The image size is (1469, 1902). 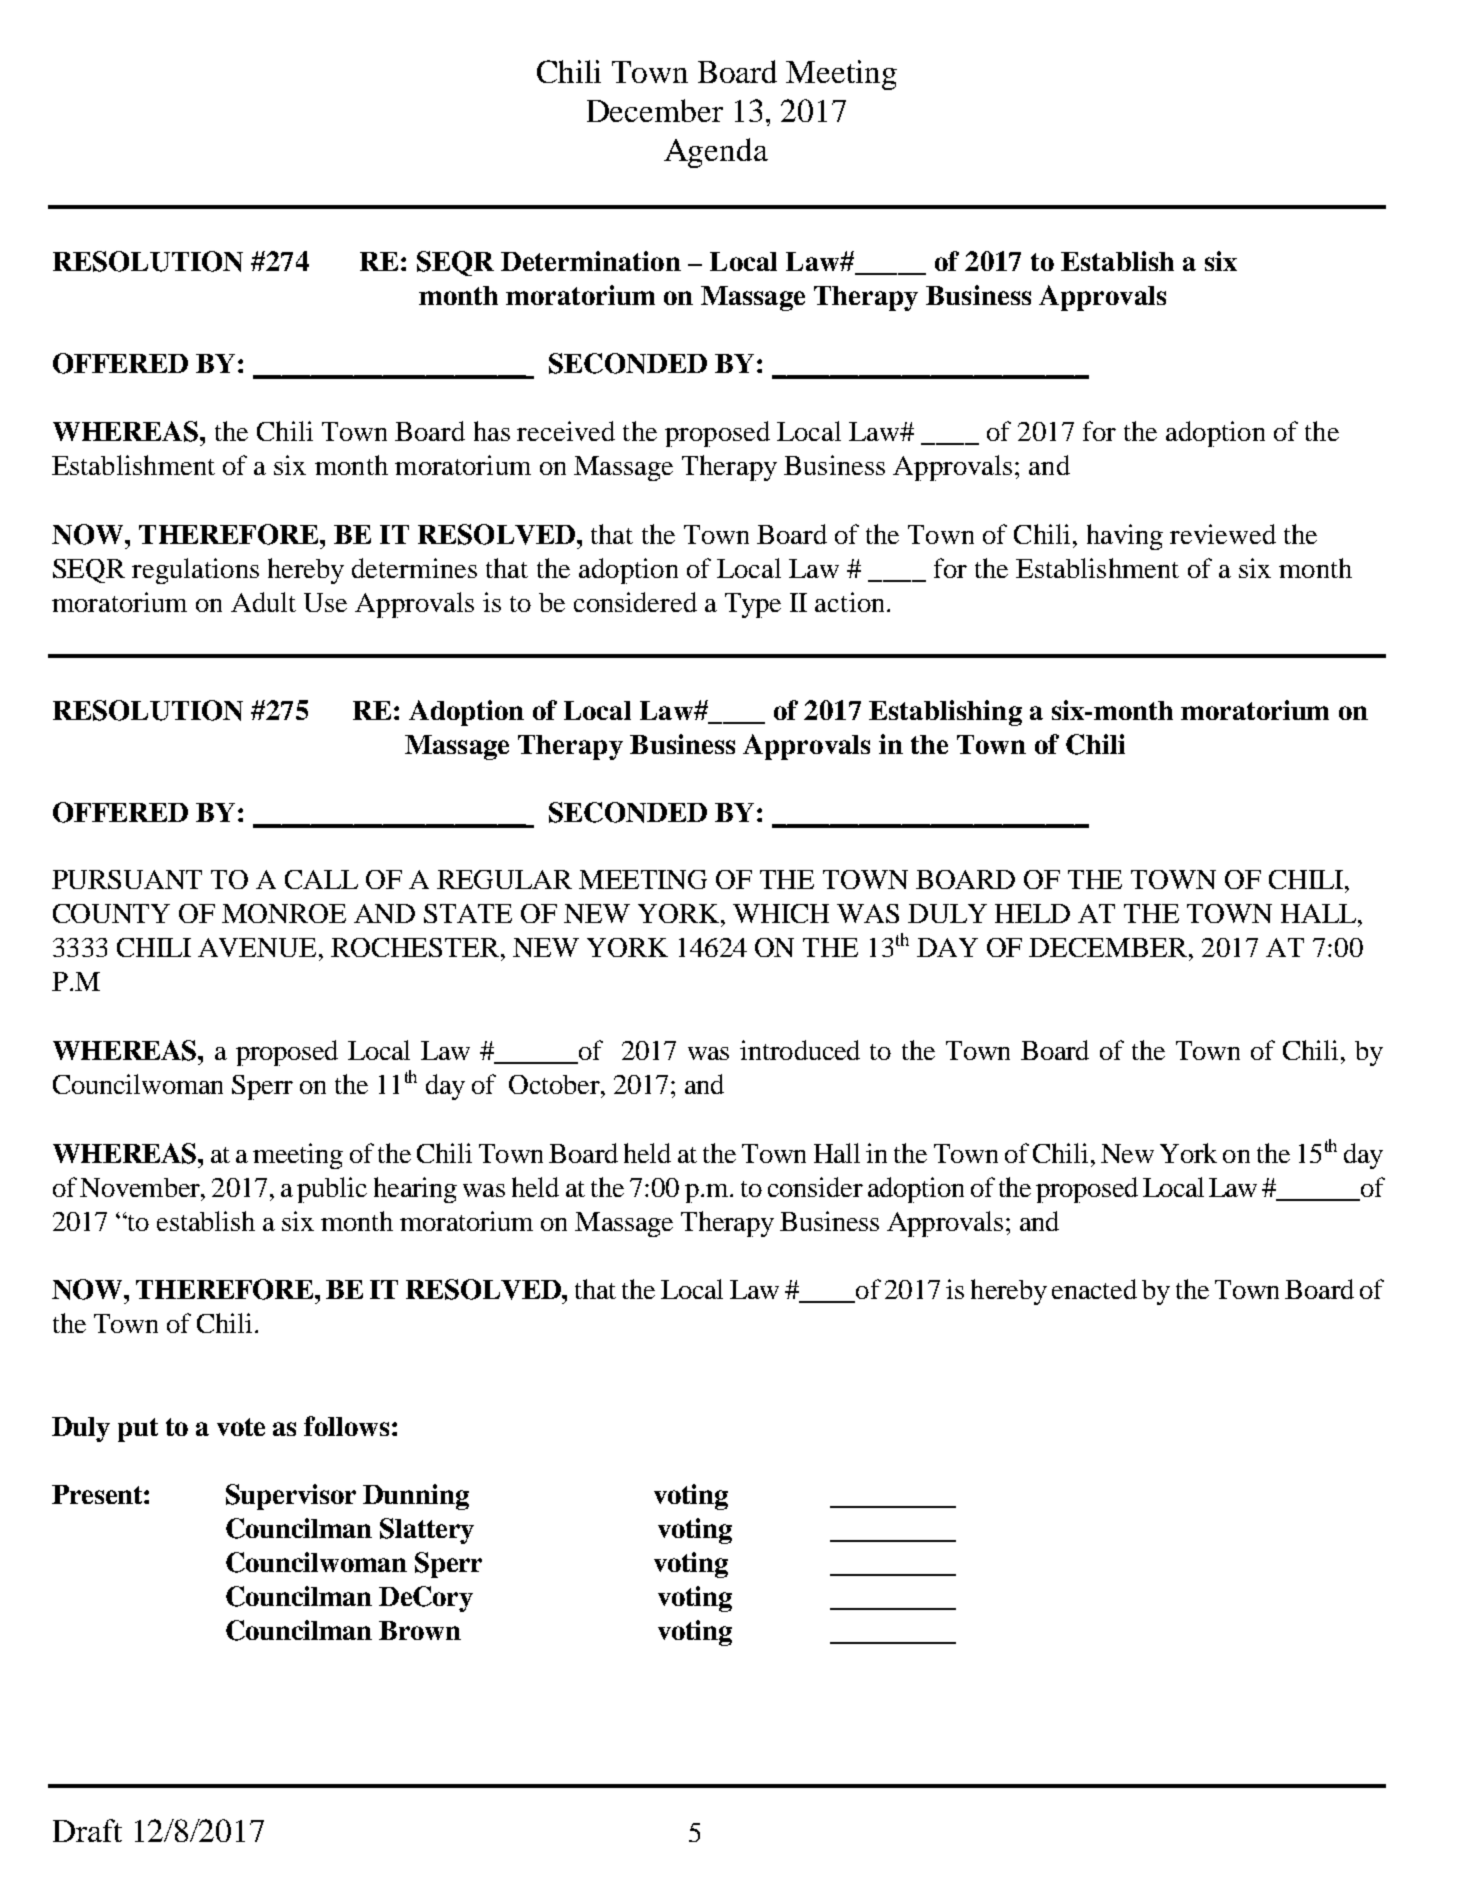 I want to click on Brown, so click(x=420, y=1630).
